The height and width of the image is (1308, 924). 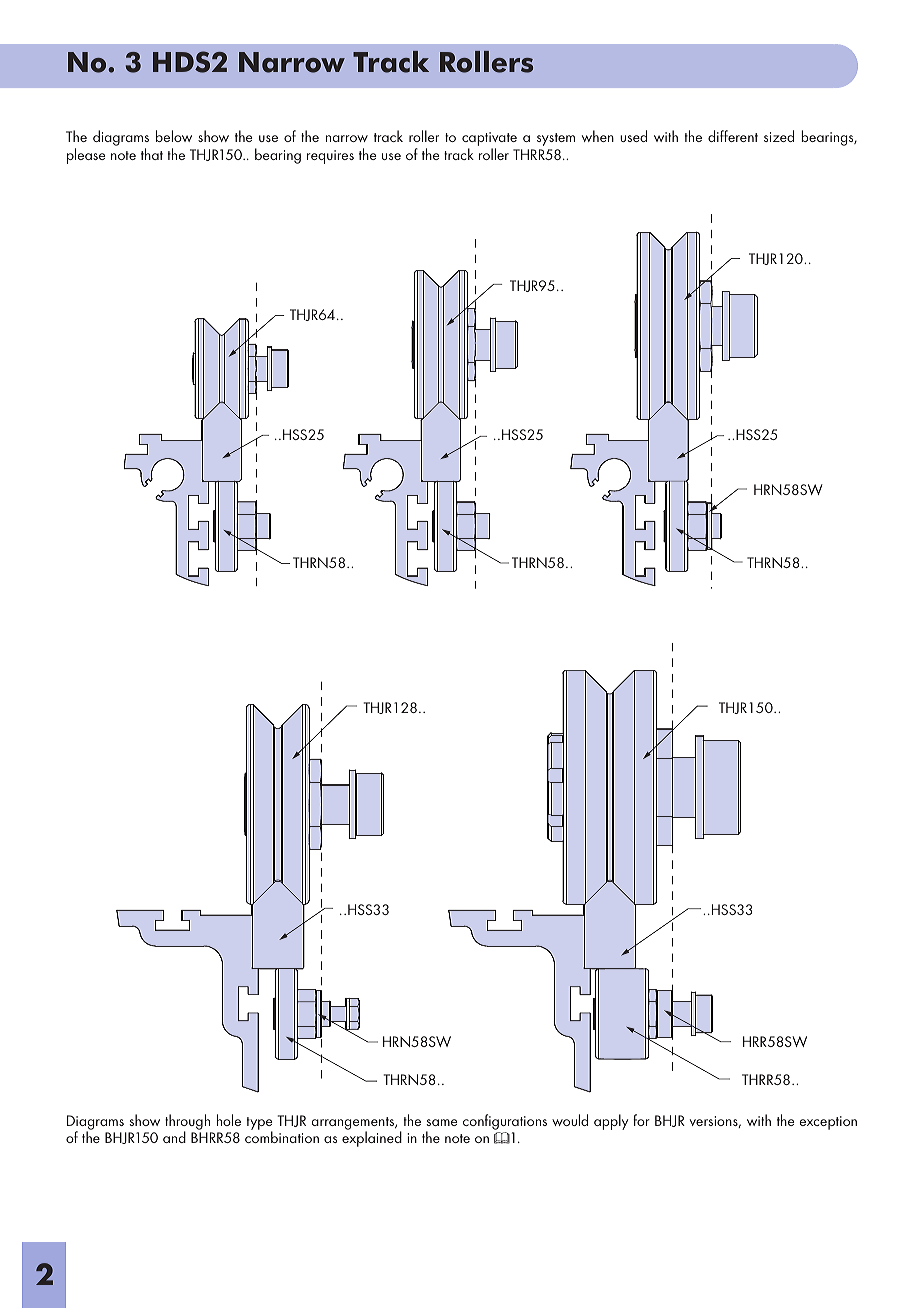 What do you see at coordinates (641, 1120) in the image?
I see `for` at bounding box center [641, 1120].
